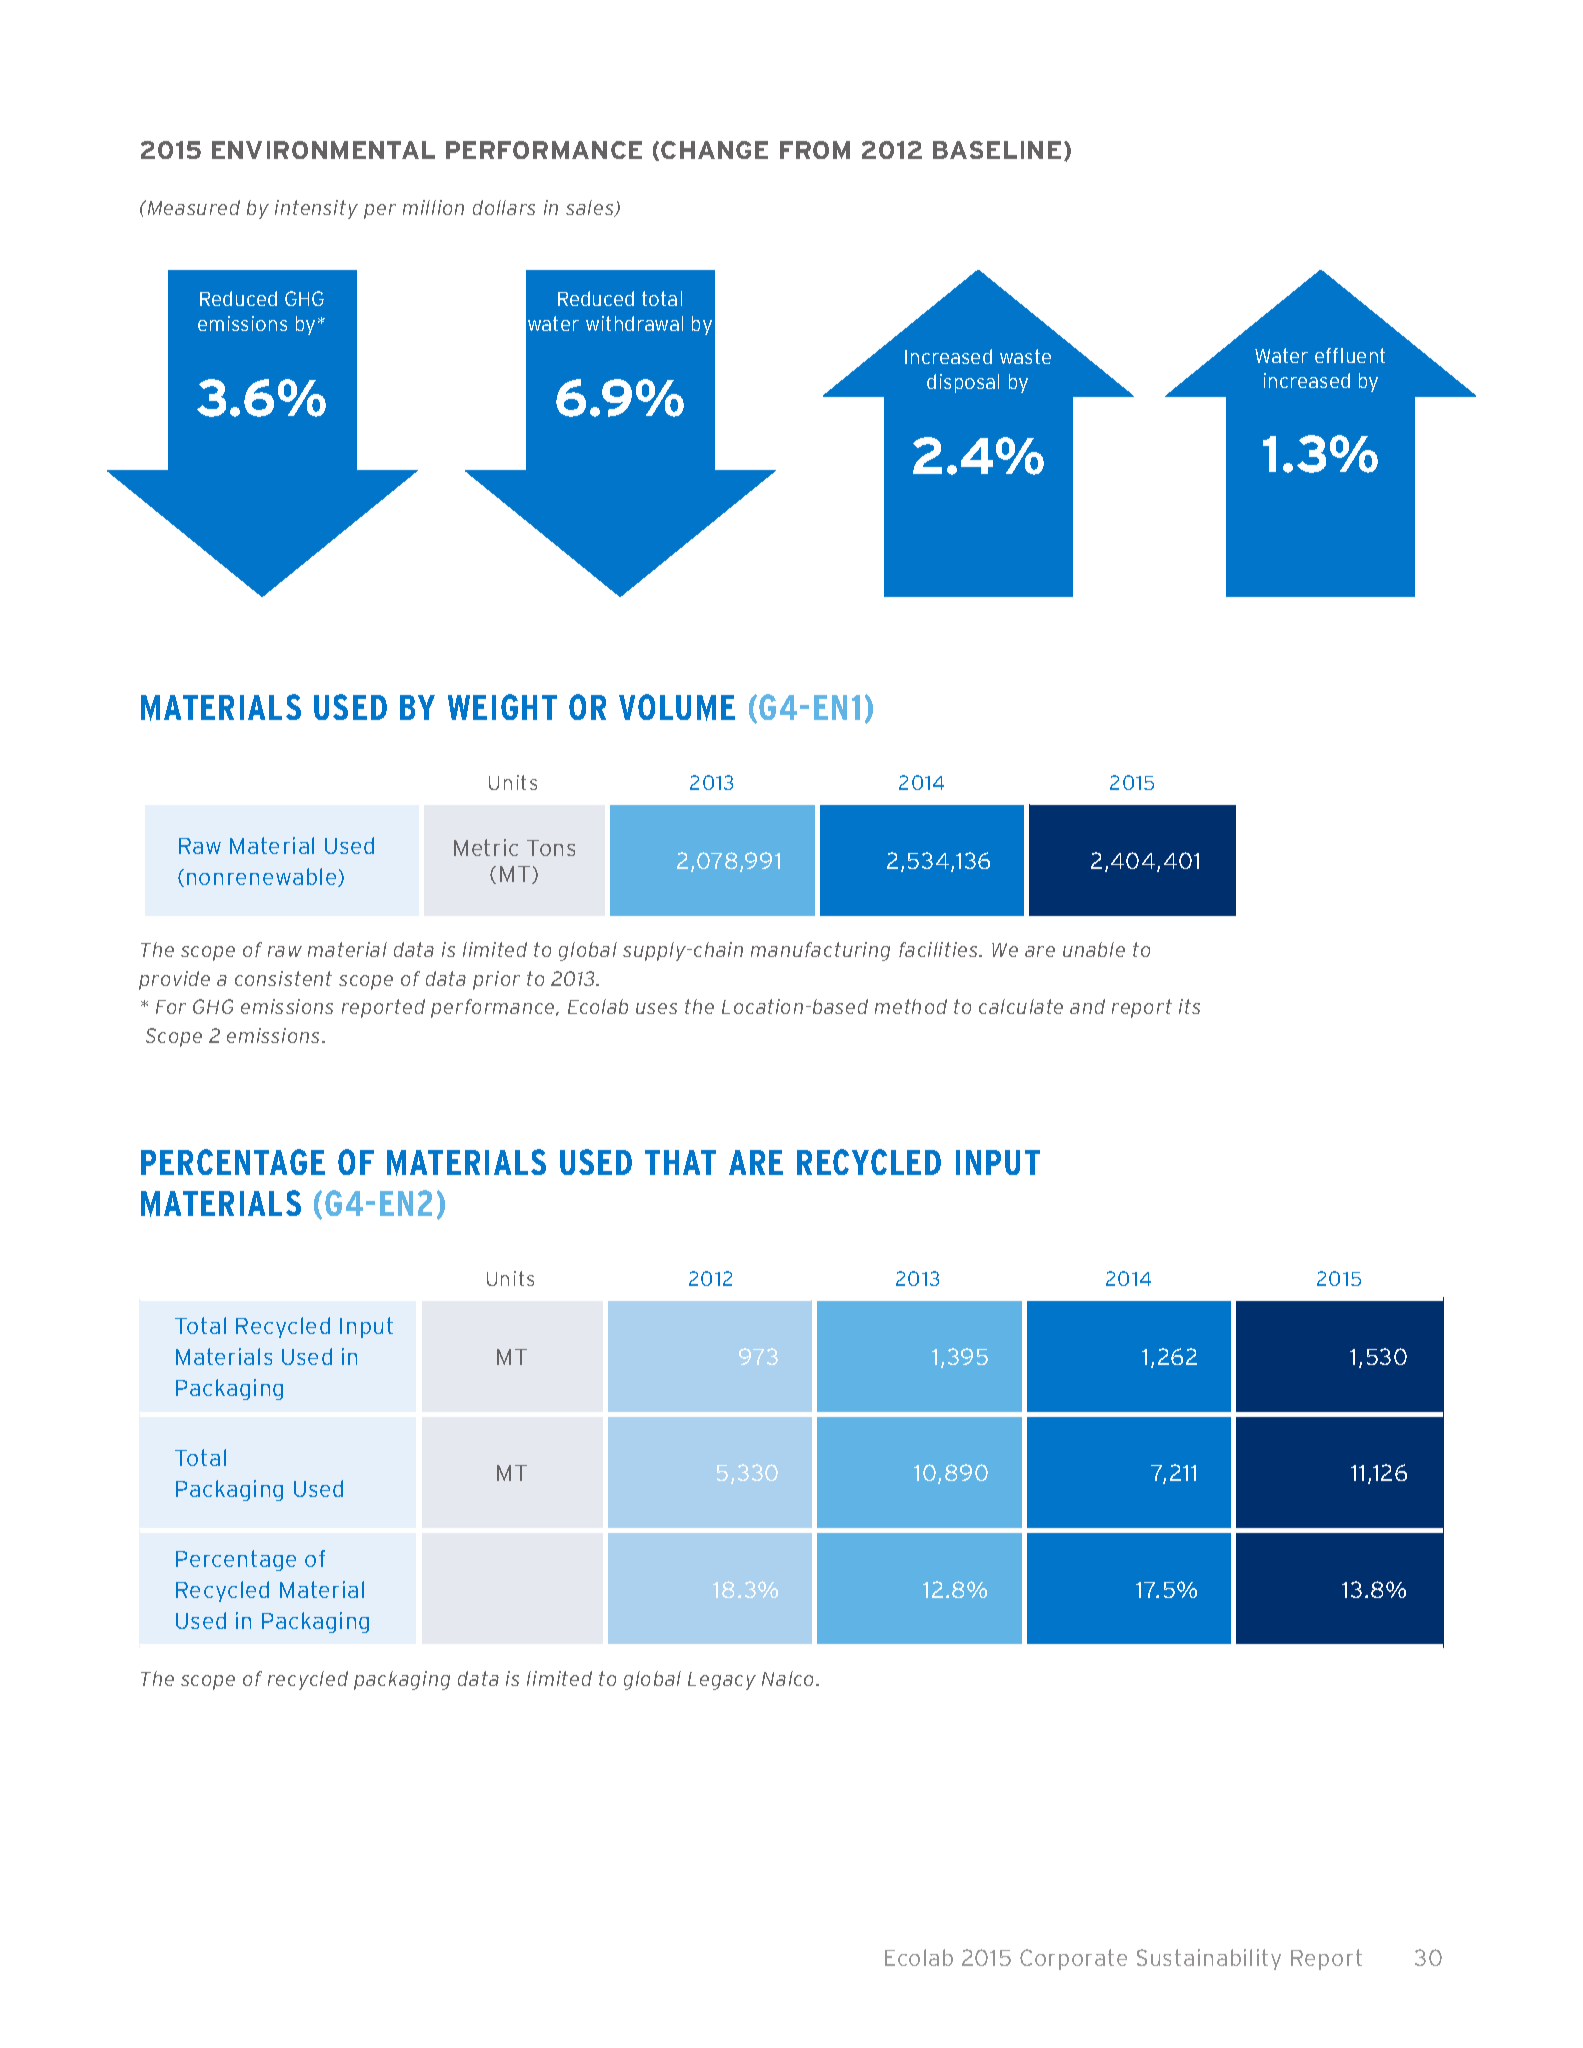  I want to click on BASELINE, so click(997, 150).
